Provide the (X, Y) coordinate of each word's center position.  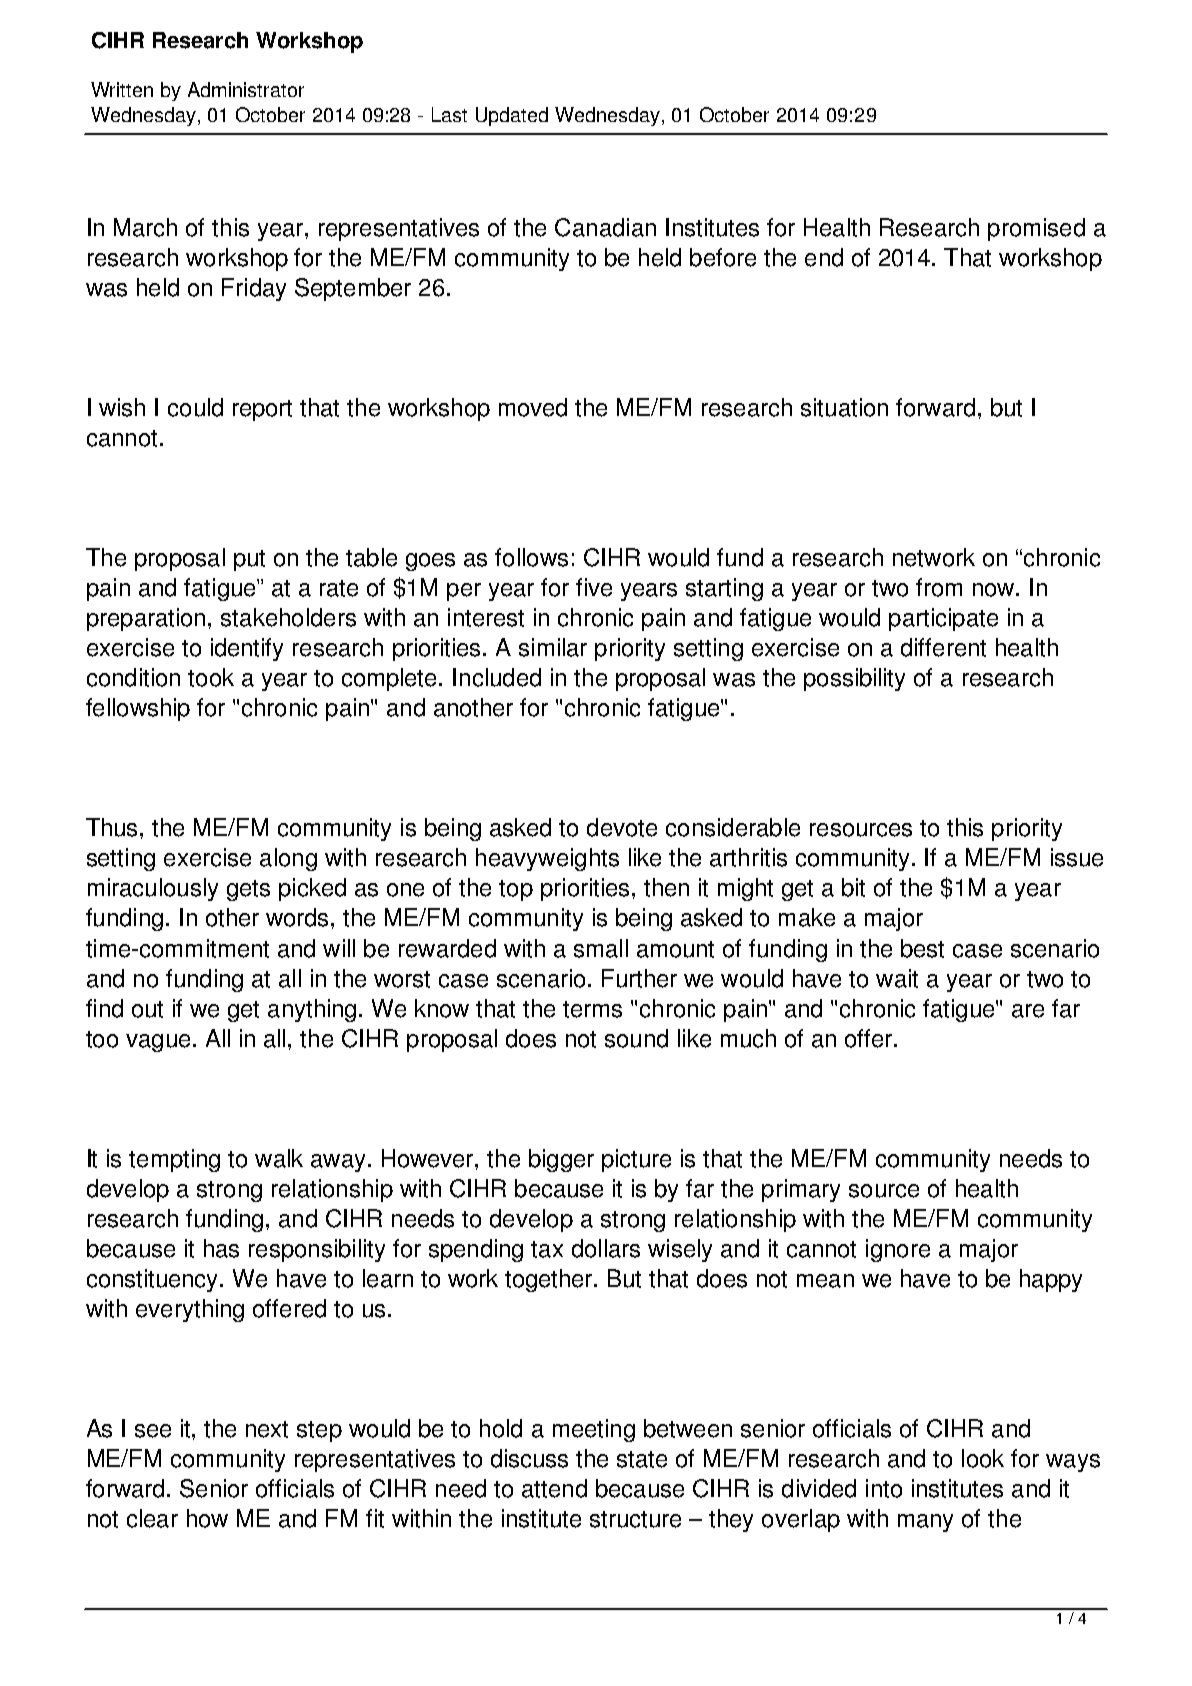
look (983, 1458)
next (267, 1429)
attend (554, 1488)
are (1028, 1011)
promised (1036, 229)
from (939, 587)
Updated (512, 116)
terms (592, 1009)
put (249, 560)
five (594, 587)
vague (158, 1043)
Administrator (246, 89)
